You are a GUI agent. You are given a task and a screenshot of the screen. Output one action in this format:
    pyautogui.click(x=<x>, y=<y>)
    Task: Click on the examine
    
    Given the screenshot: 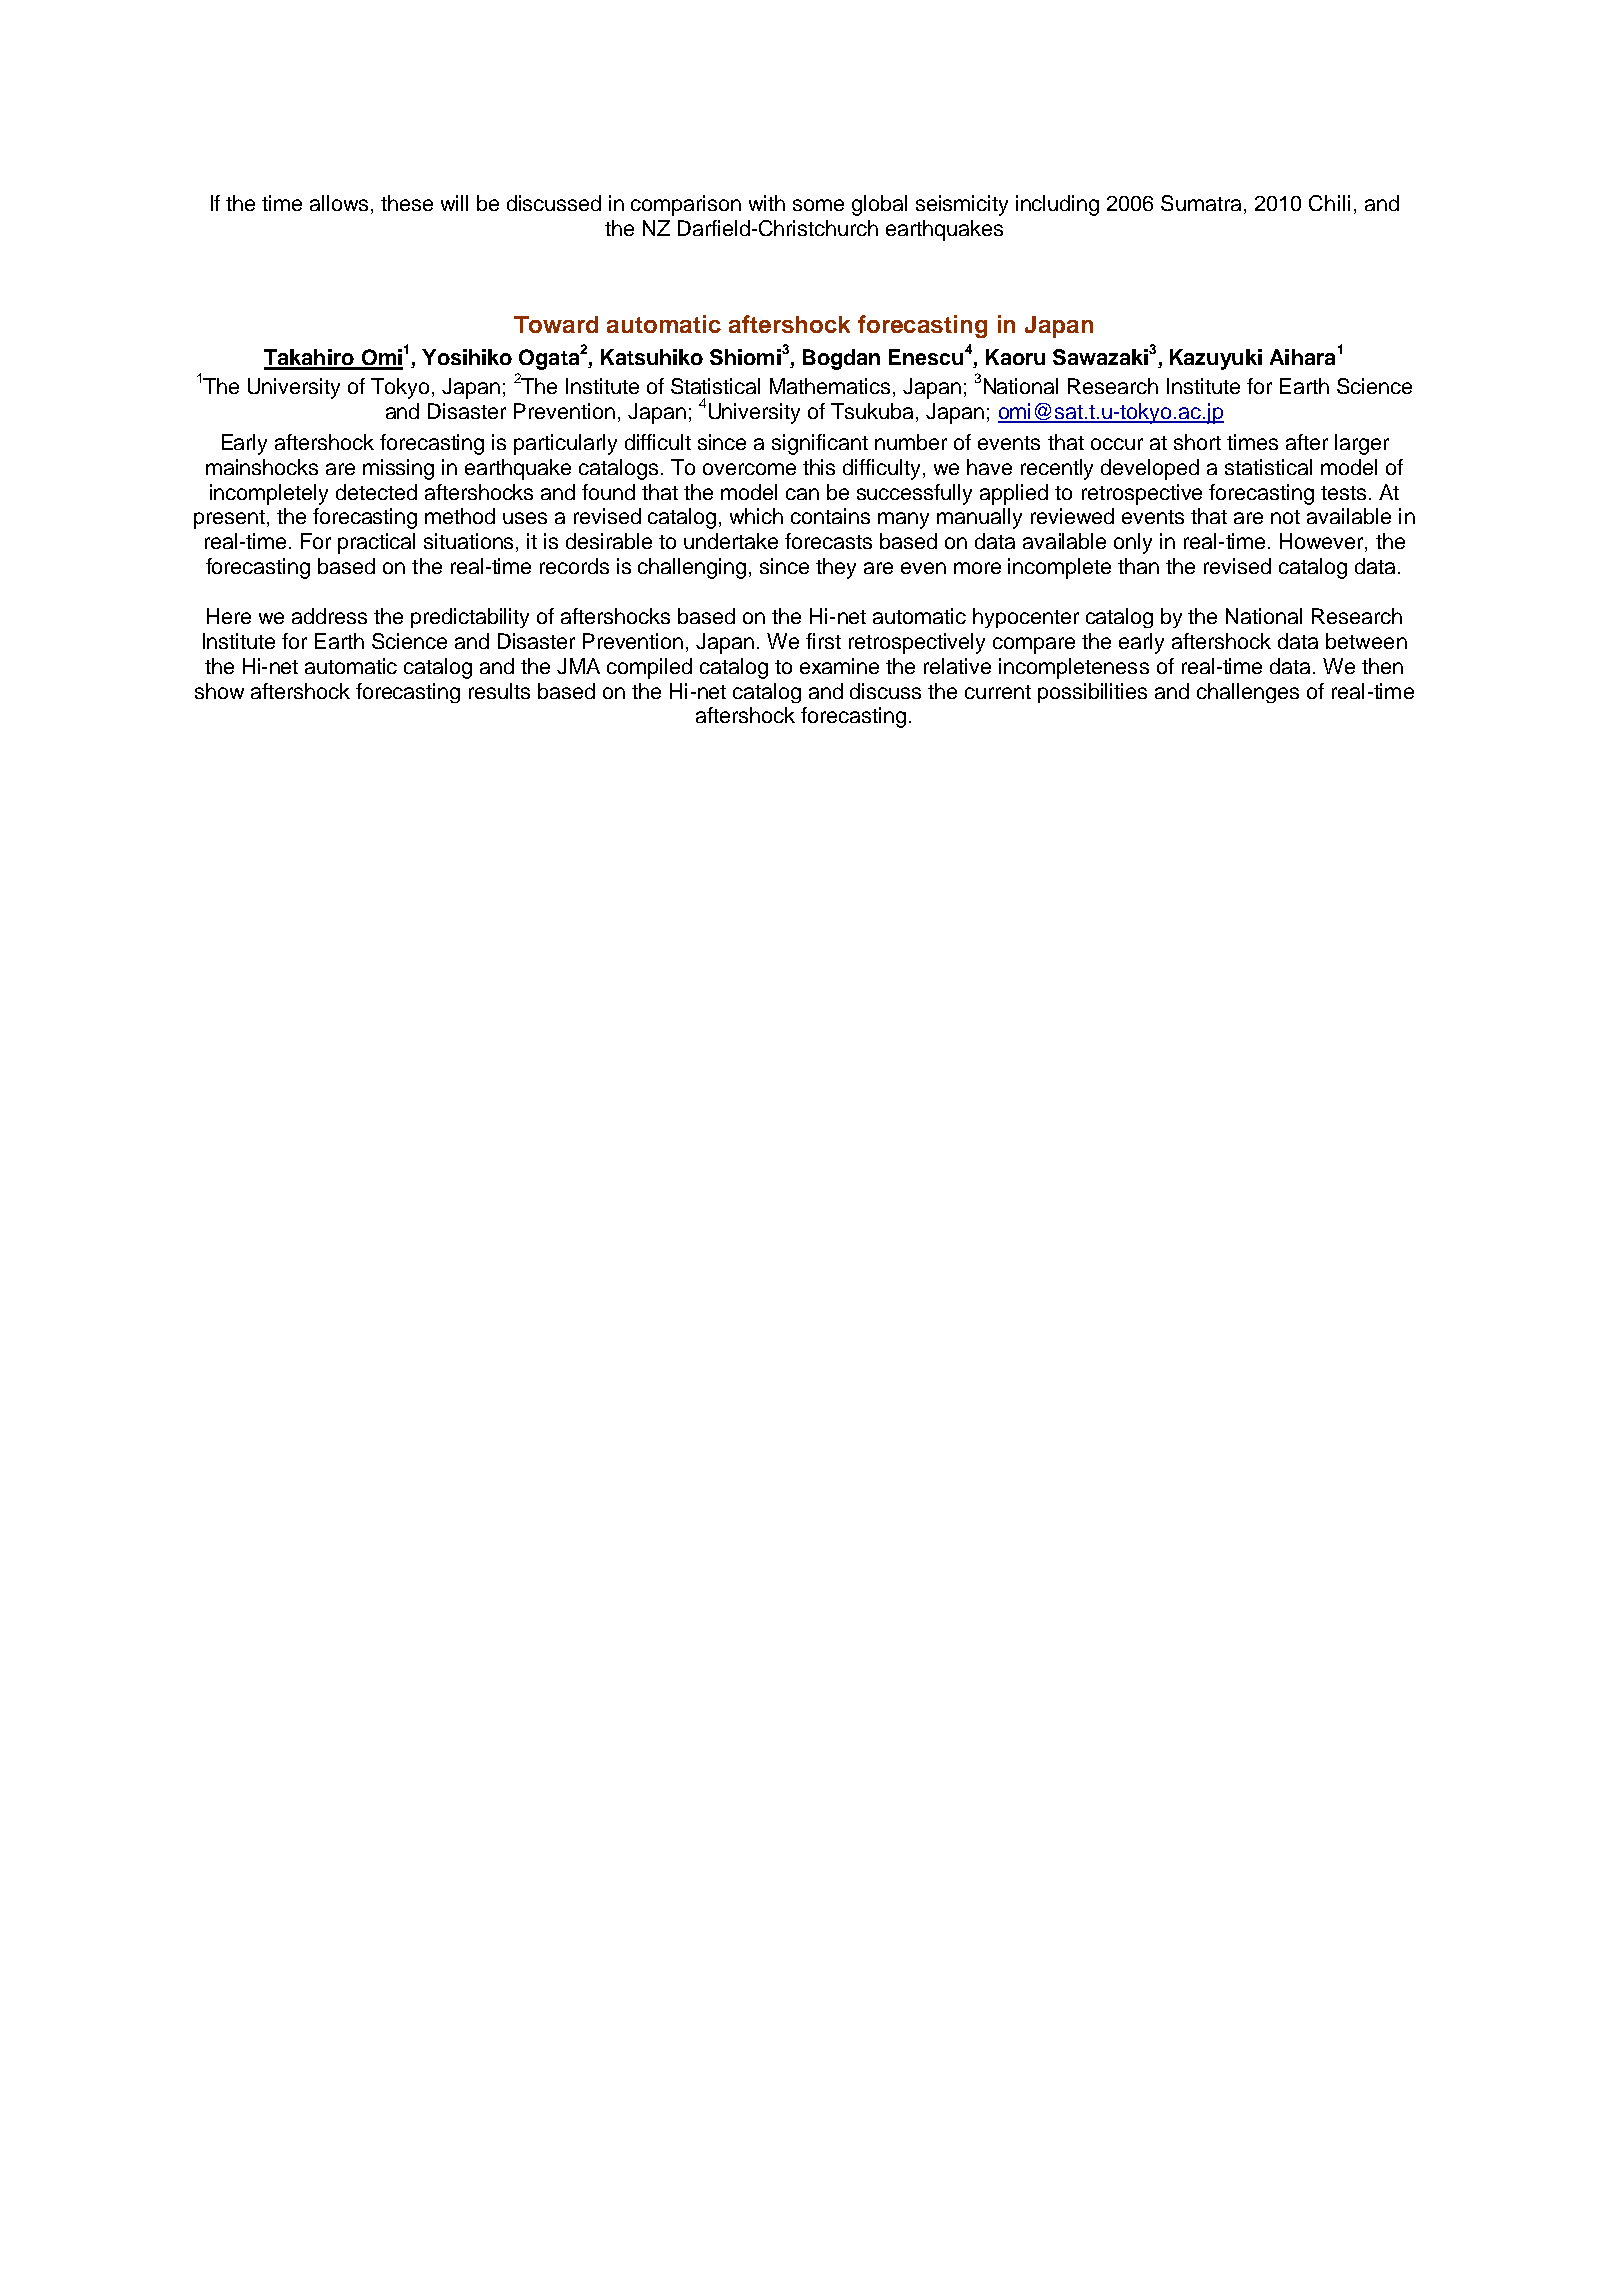 What is the action you would take?
    pyautogui.click(x=839, y=666)
